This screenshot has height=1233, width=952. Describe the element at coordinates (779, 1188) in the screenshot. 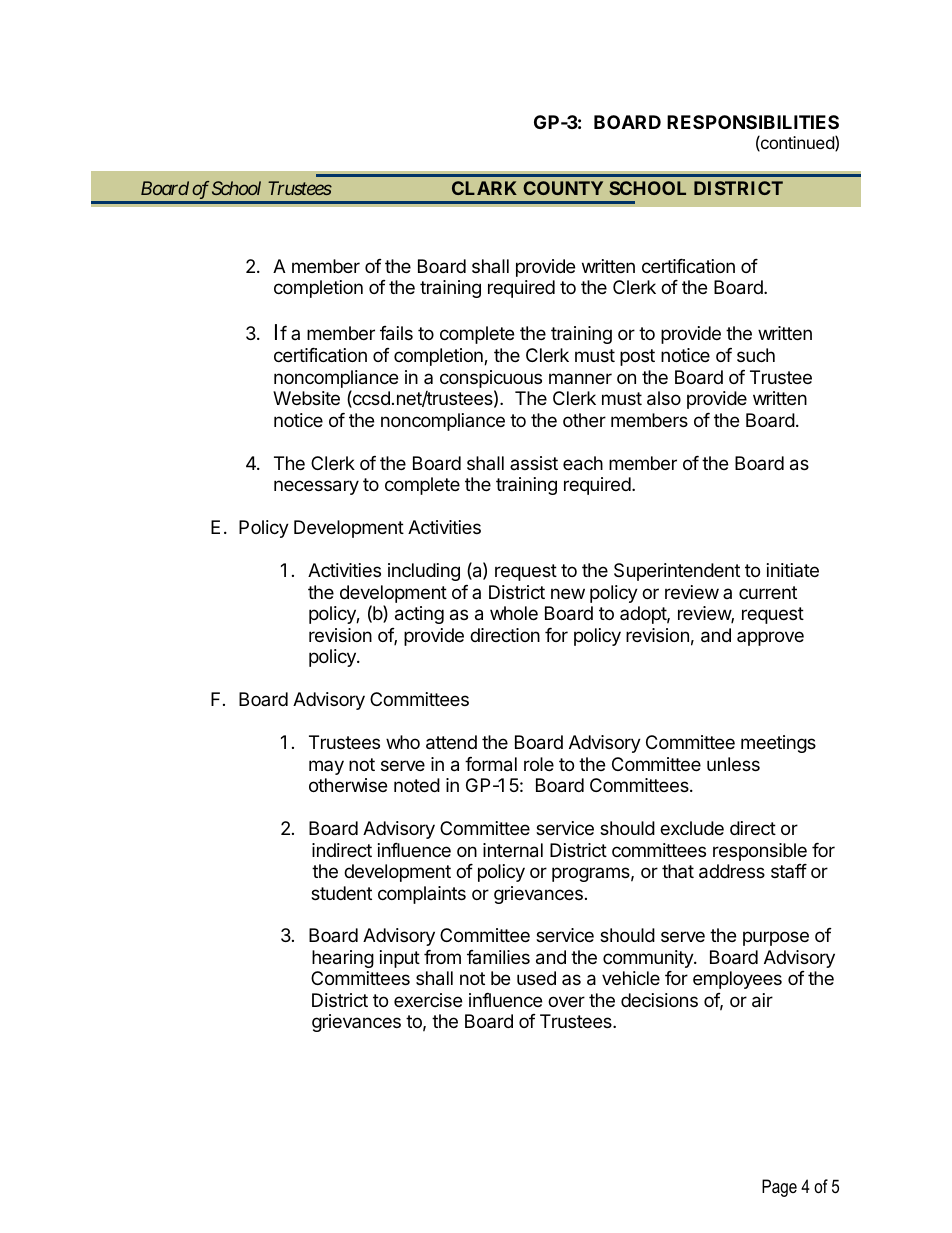

I see `Page` at that location.
